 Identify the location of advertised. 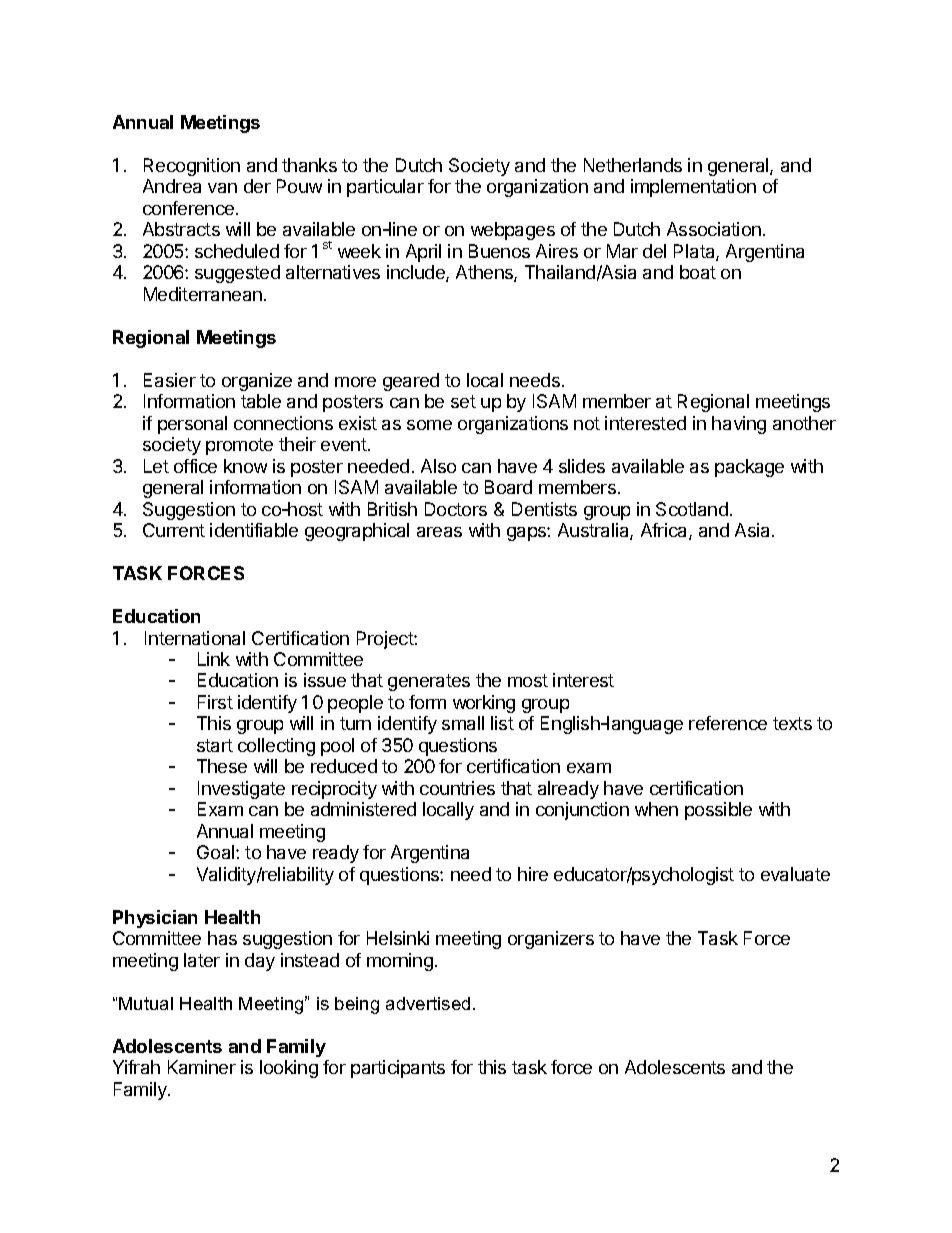
(428, 1003).
